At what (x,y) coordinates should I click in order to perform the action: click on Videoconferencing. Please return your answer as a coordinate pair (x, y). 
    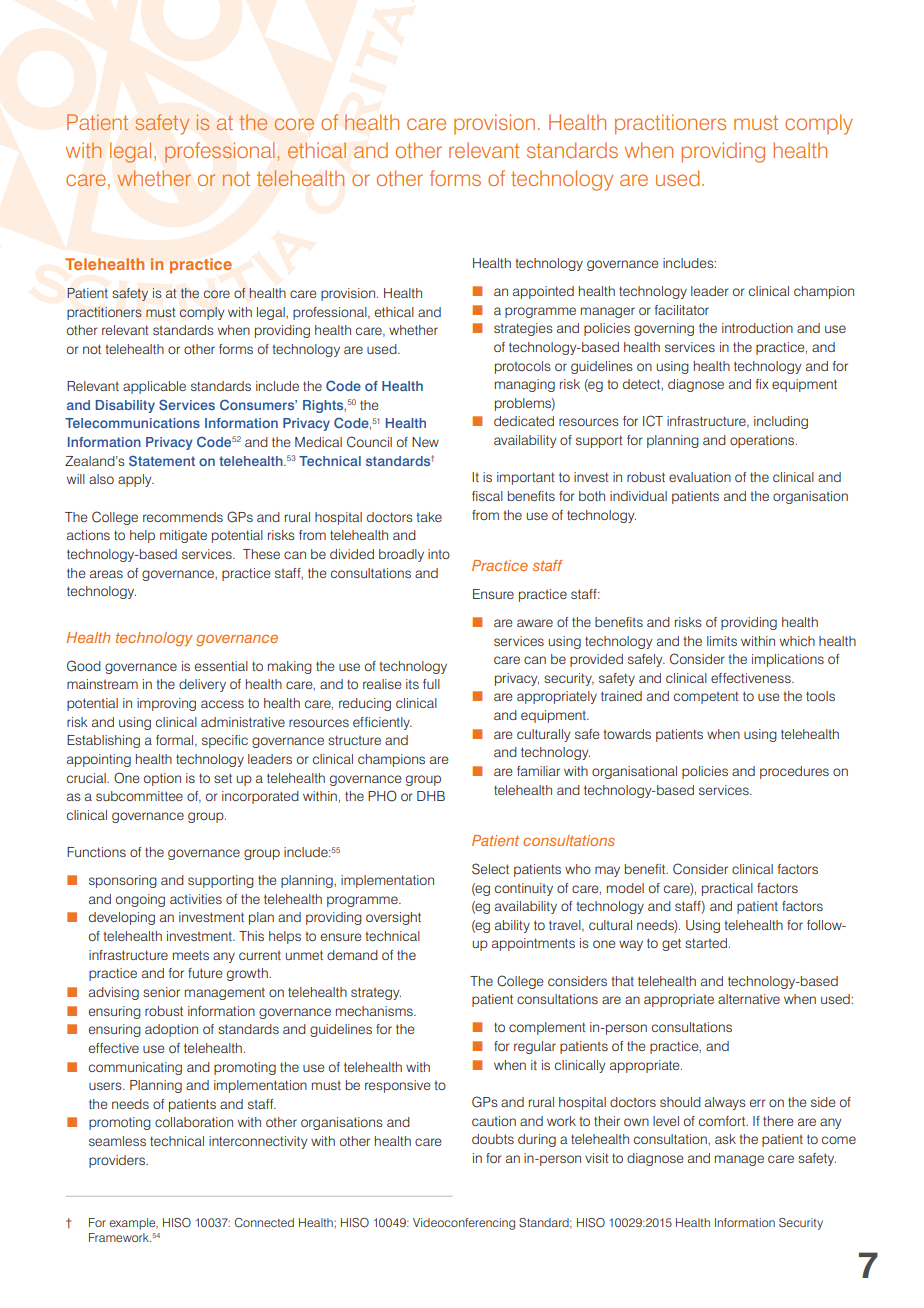
    Looking at the image, I should click on (464, 1224).
